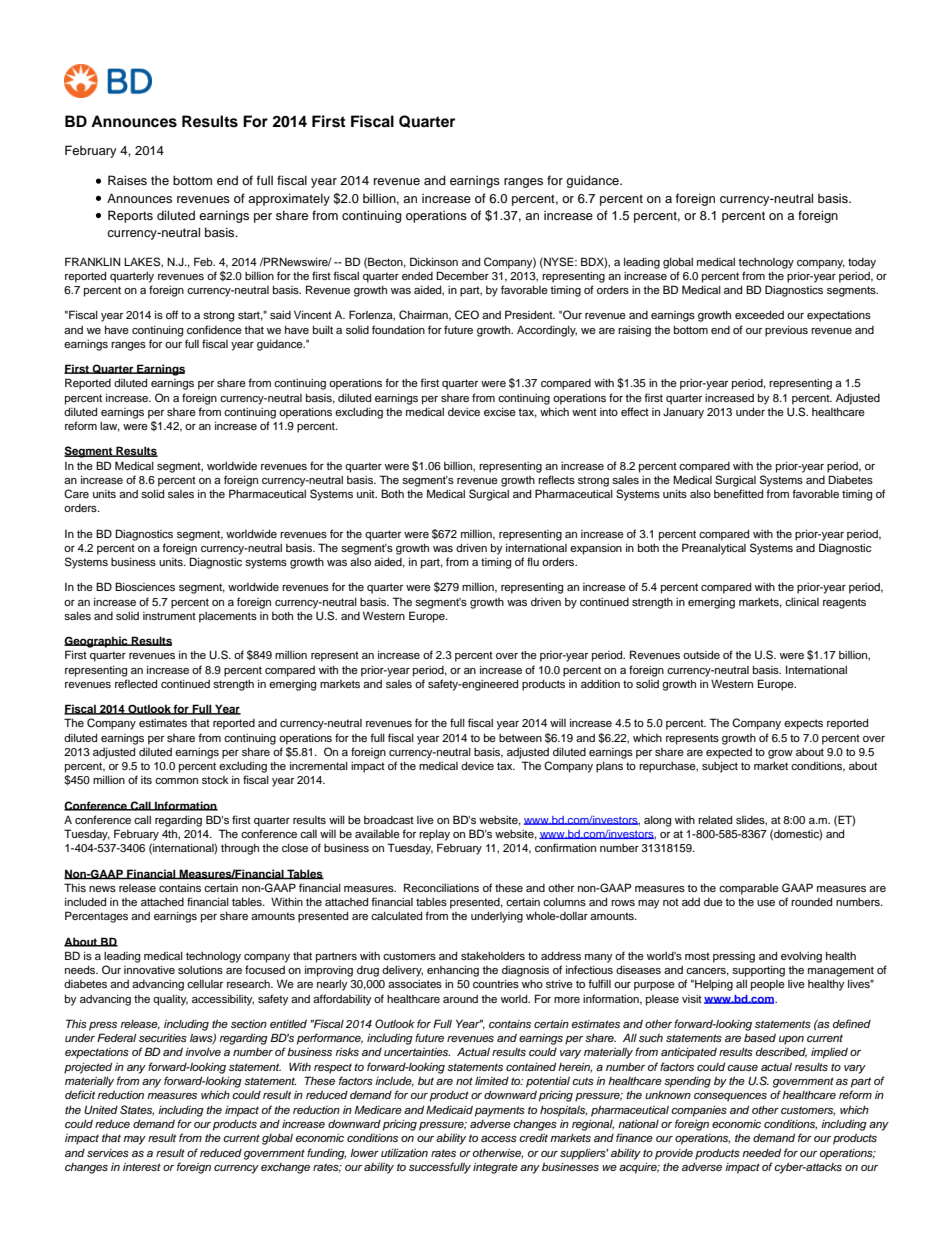 The width and height of the page is (952, 1233). What do you see at coordinates (136, 683) in the page?
I see `reflected` at bounding box center [136, 683].
